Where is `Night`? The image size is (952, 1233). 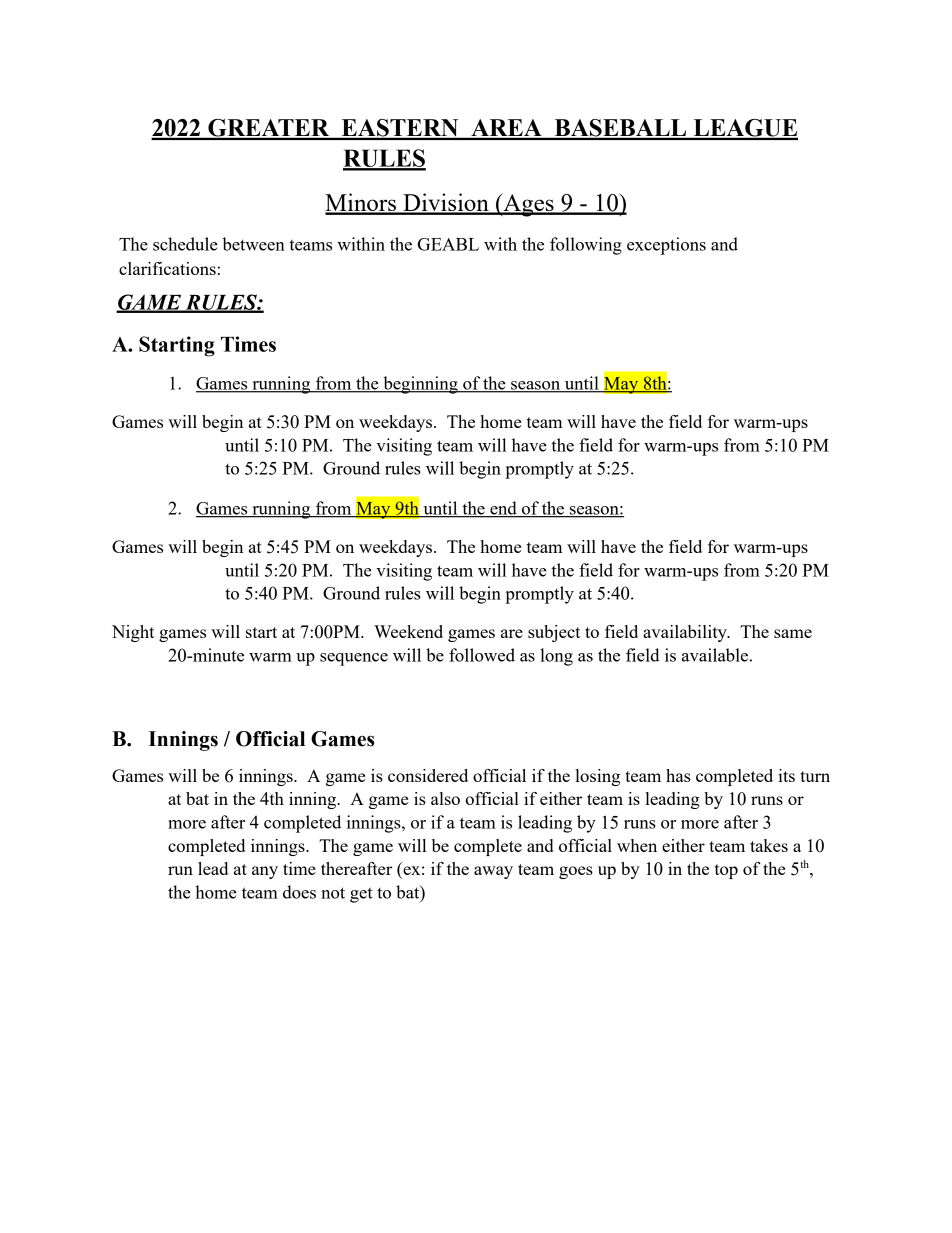
Night is located at coordinates (133, 633).
